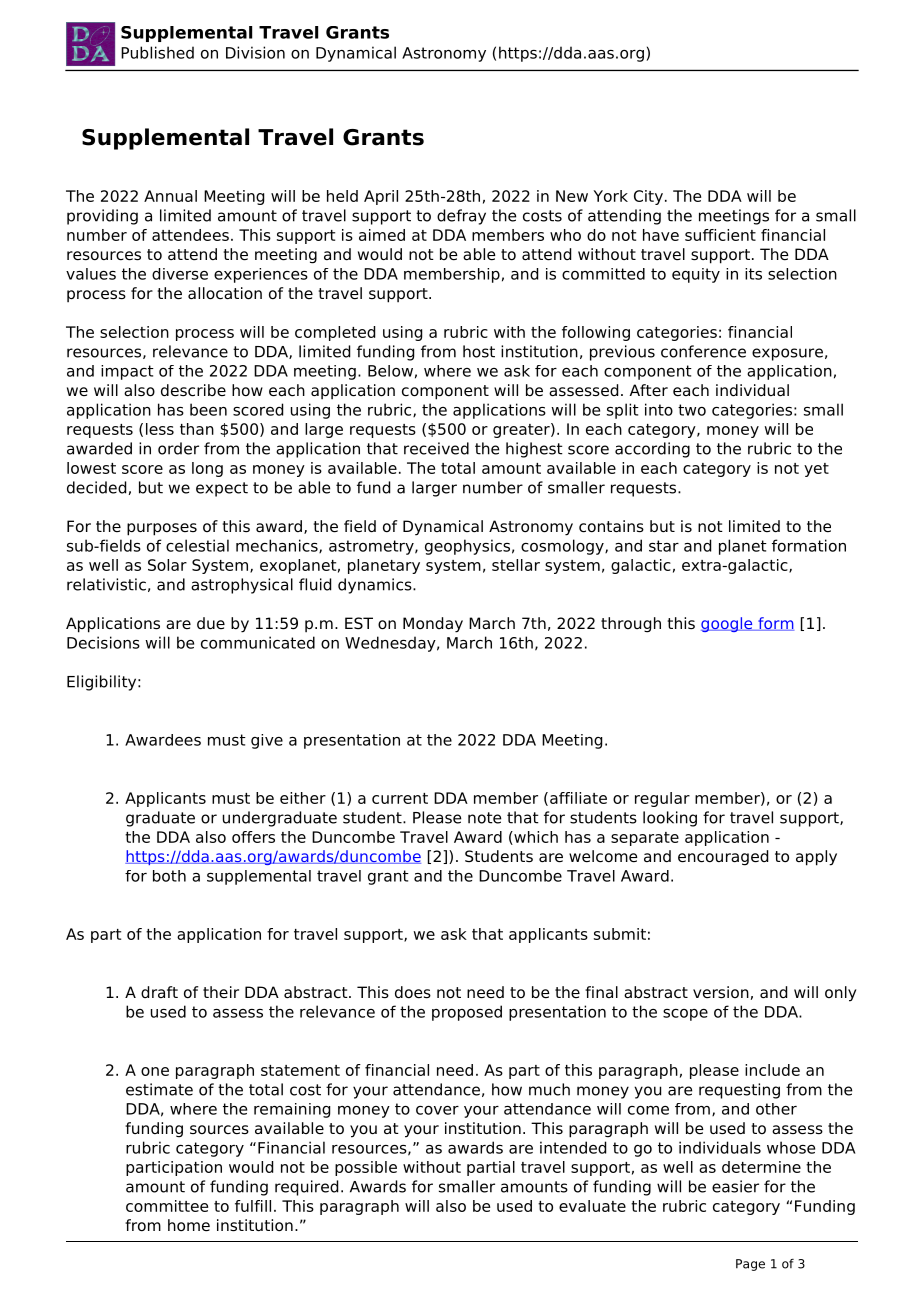 The width and height of the screenshot is (924, 1308). I want to click on possible, so click(366, 1168).
